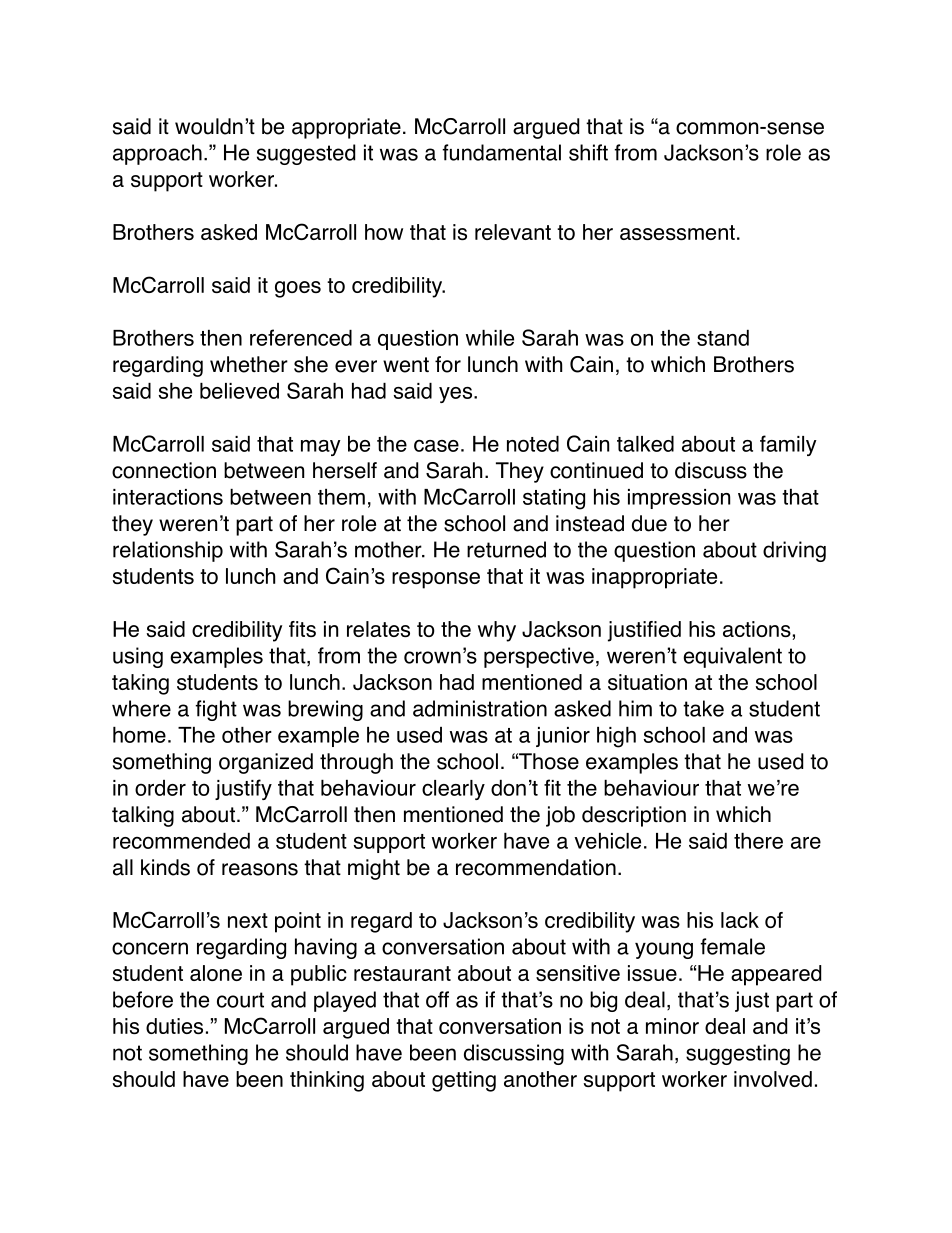 The height and width of the screenshot is (1233, 952). I want to click on order, so click(160, 788).
